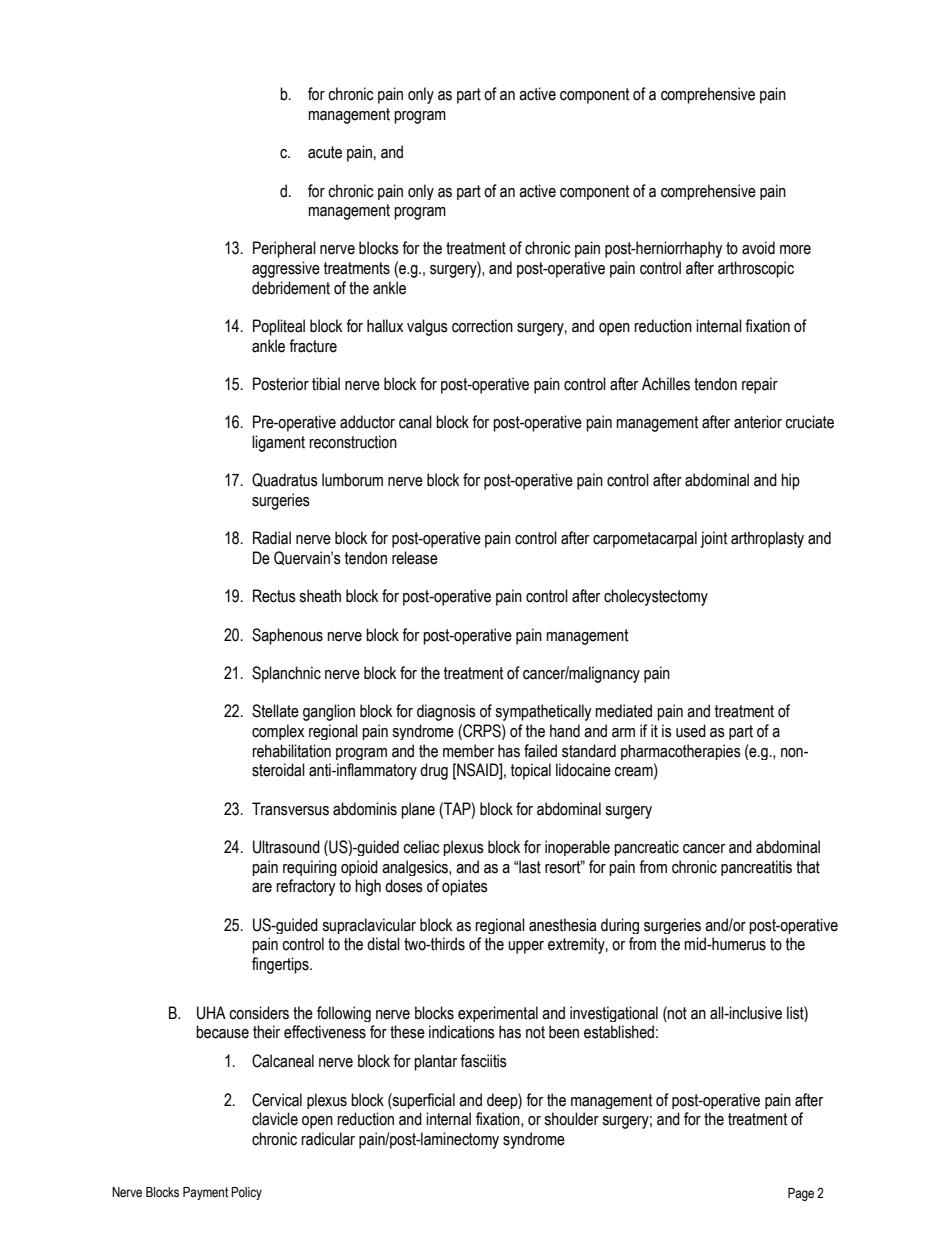  What do you see at coordinates (691, 731) in the screenshot?
I see `used` at bounding box center [691, 731].
